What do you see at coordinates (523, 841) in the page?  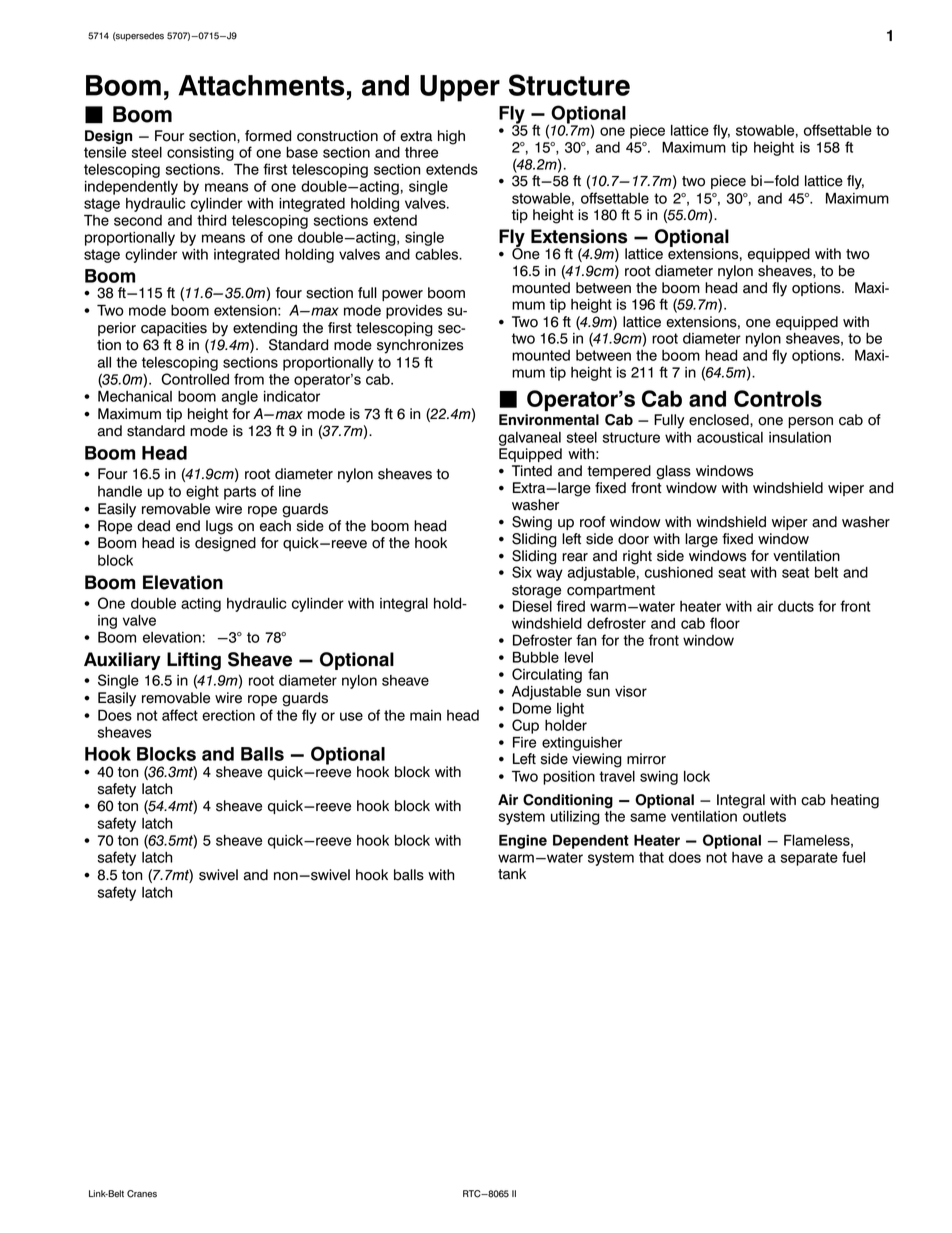 I see `Engine` at bounding box center [523, 841].
